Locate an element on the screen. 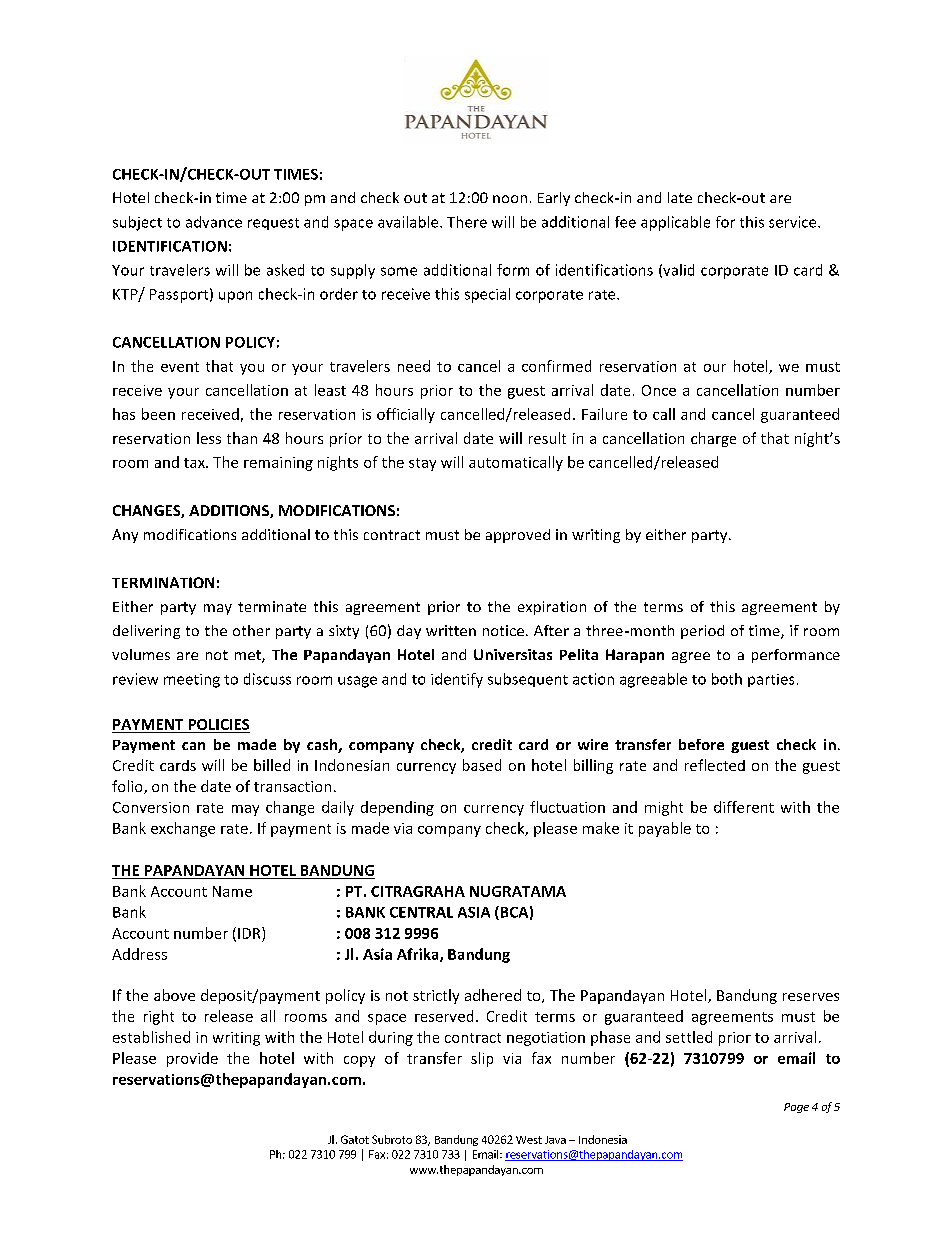  advance is located at coordinates (214, 222).
